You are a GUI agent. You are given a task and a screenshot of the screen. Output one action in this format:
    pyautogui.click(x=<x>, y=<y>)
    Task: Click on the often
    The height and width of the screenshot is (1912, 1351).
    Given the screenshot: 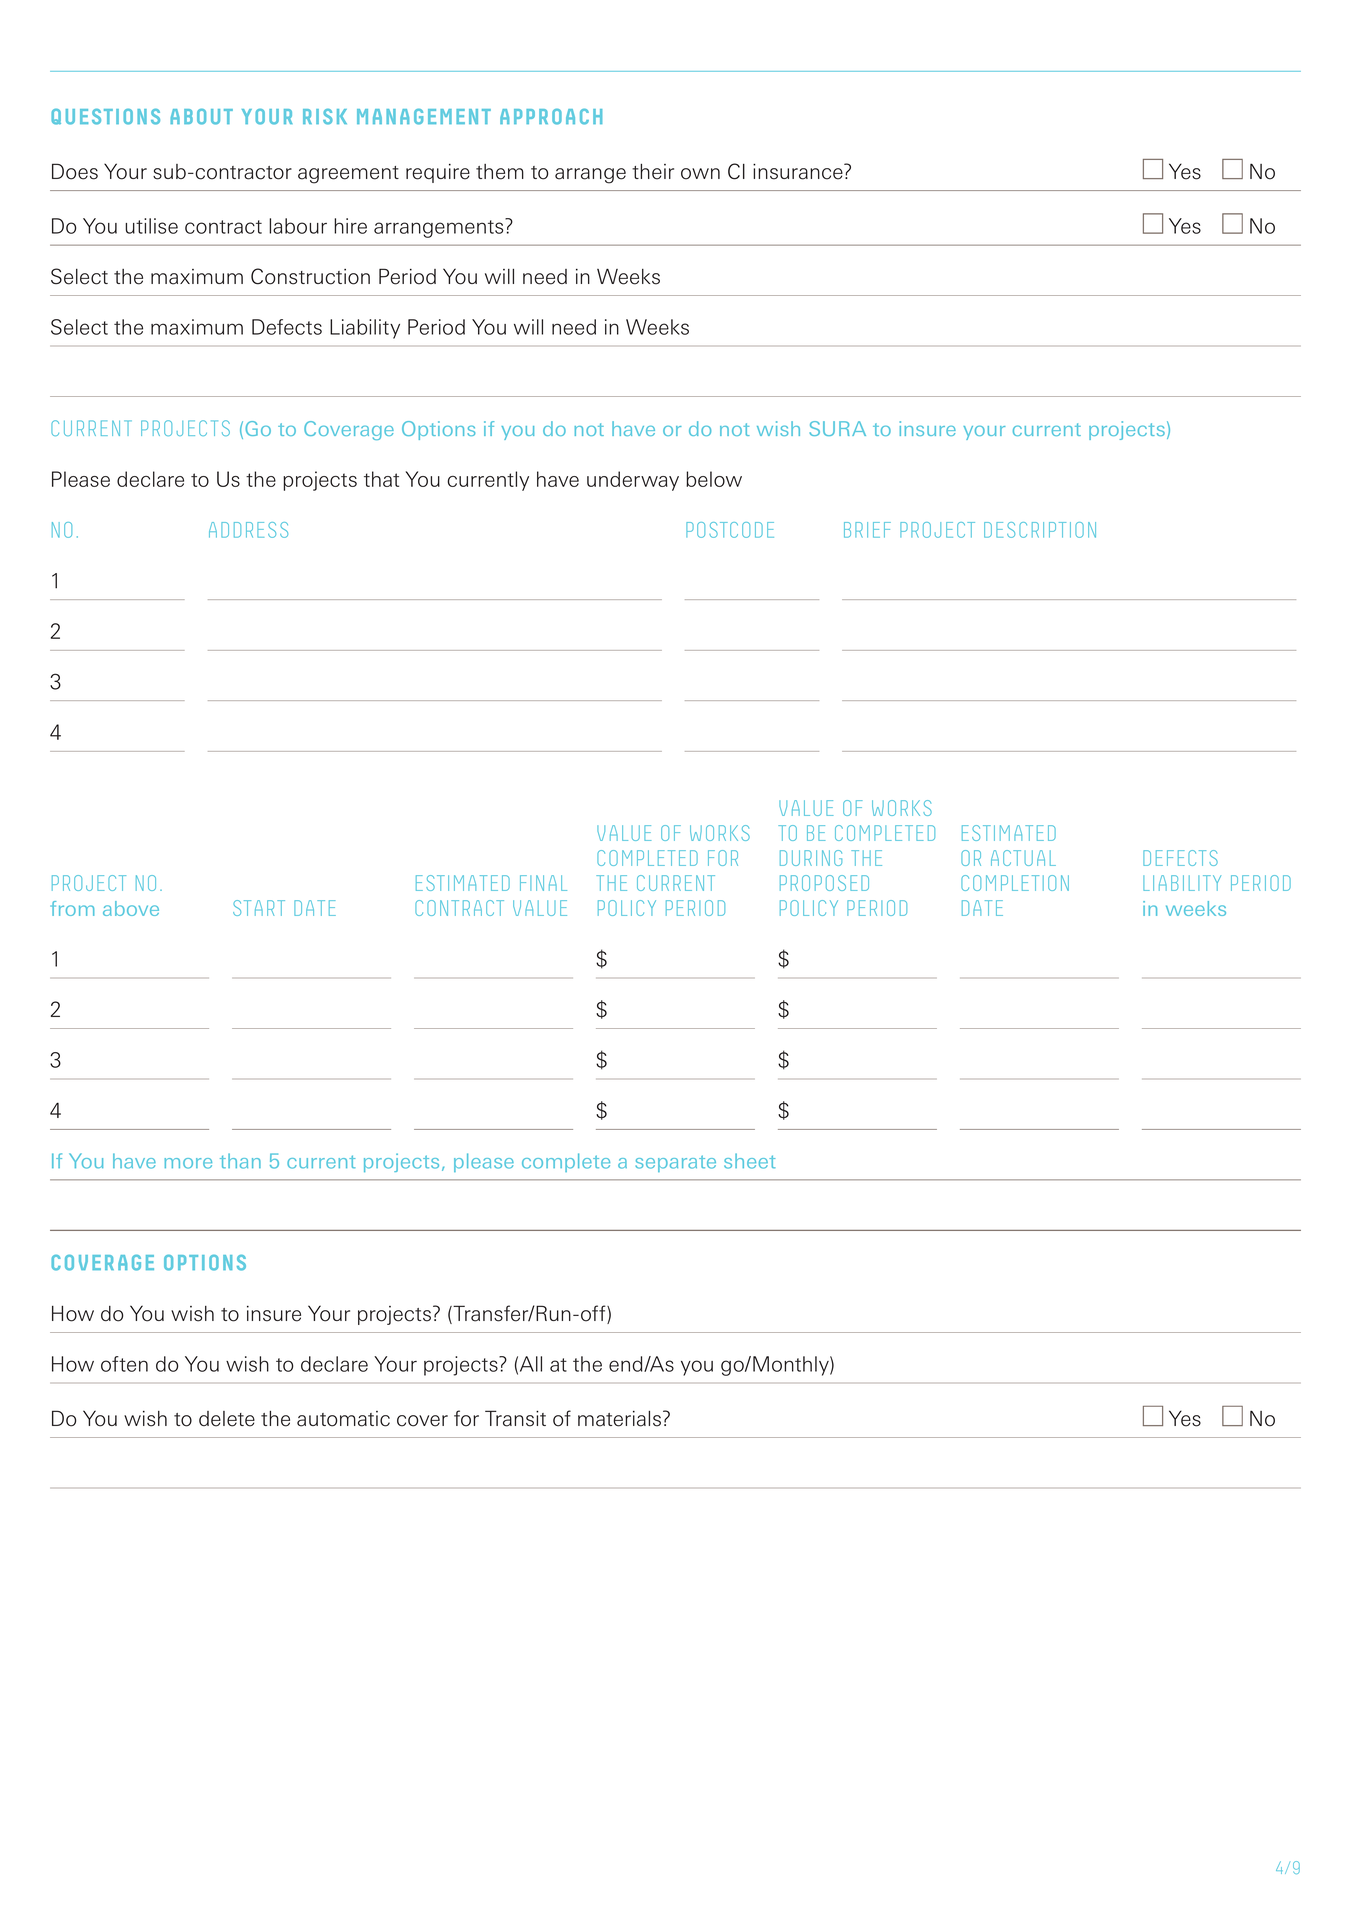 What is the action you would take?
    pyautogui.click(x=124, y=1364)
